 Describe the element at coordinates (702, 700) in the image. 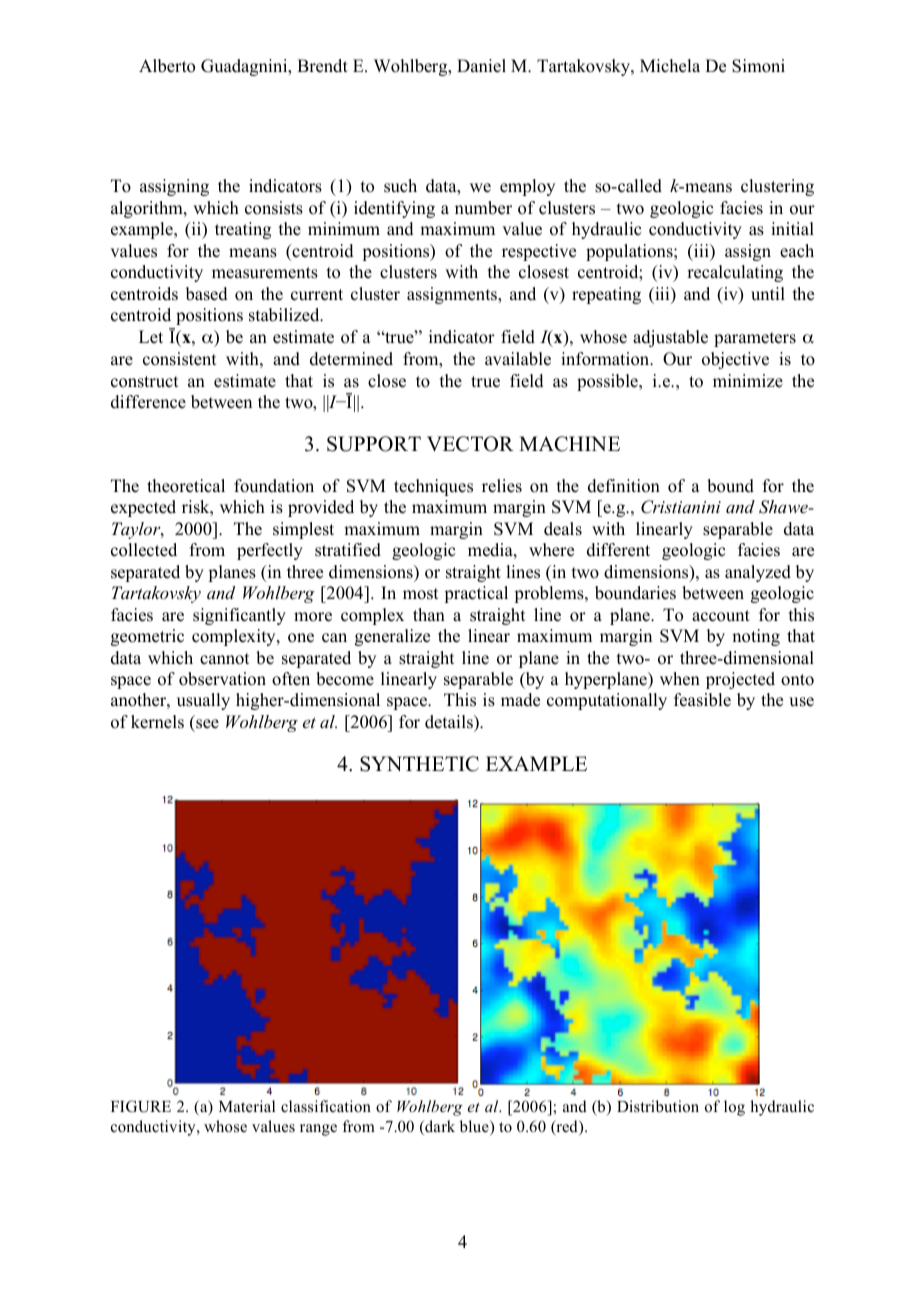

I see `feasible` at that location.
